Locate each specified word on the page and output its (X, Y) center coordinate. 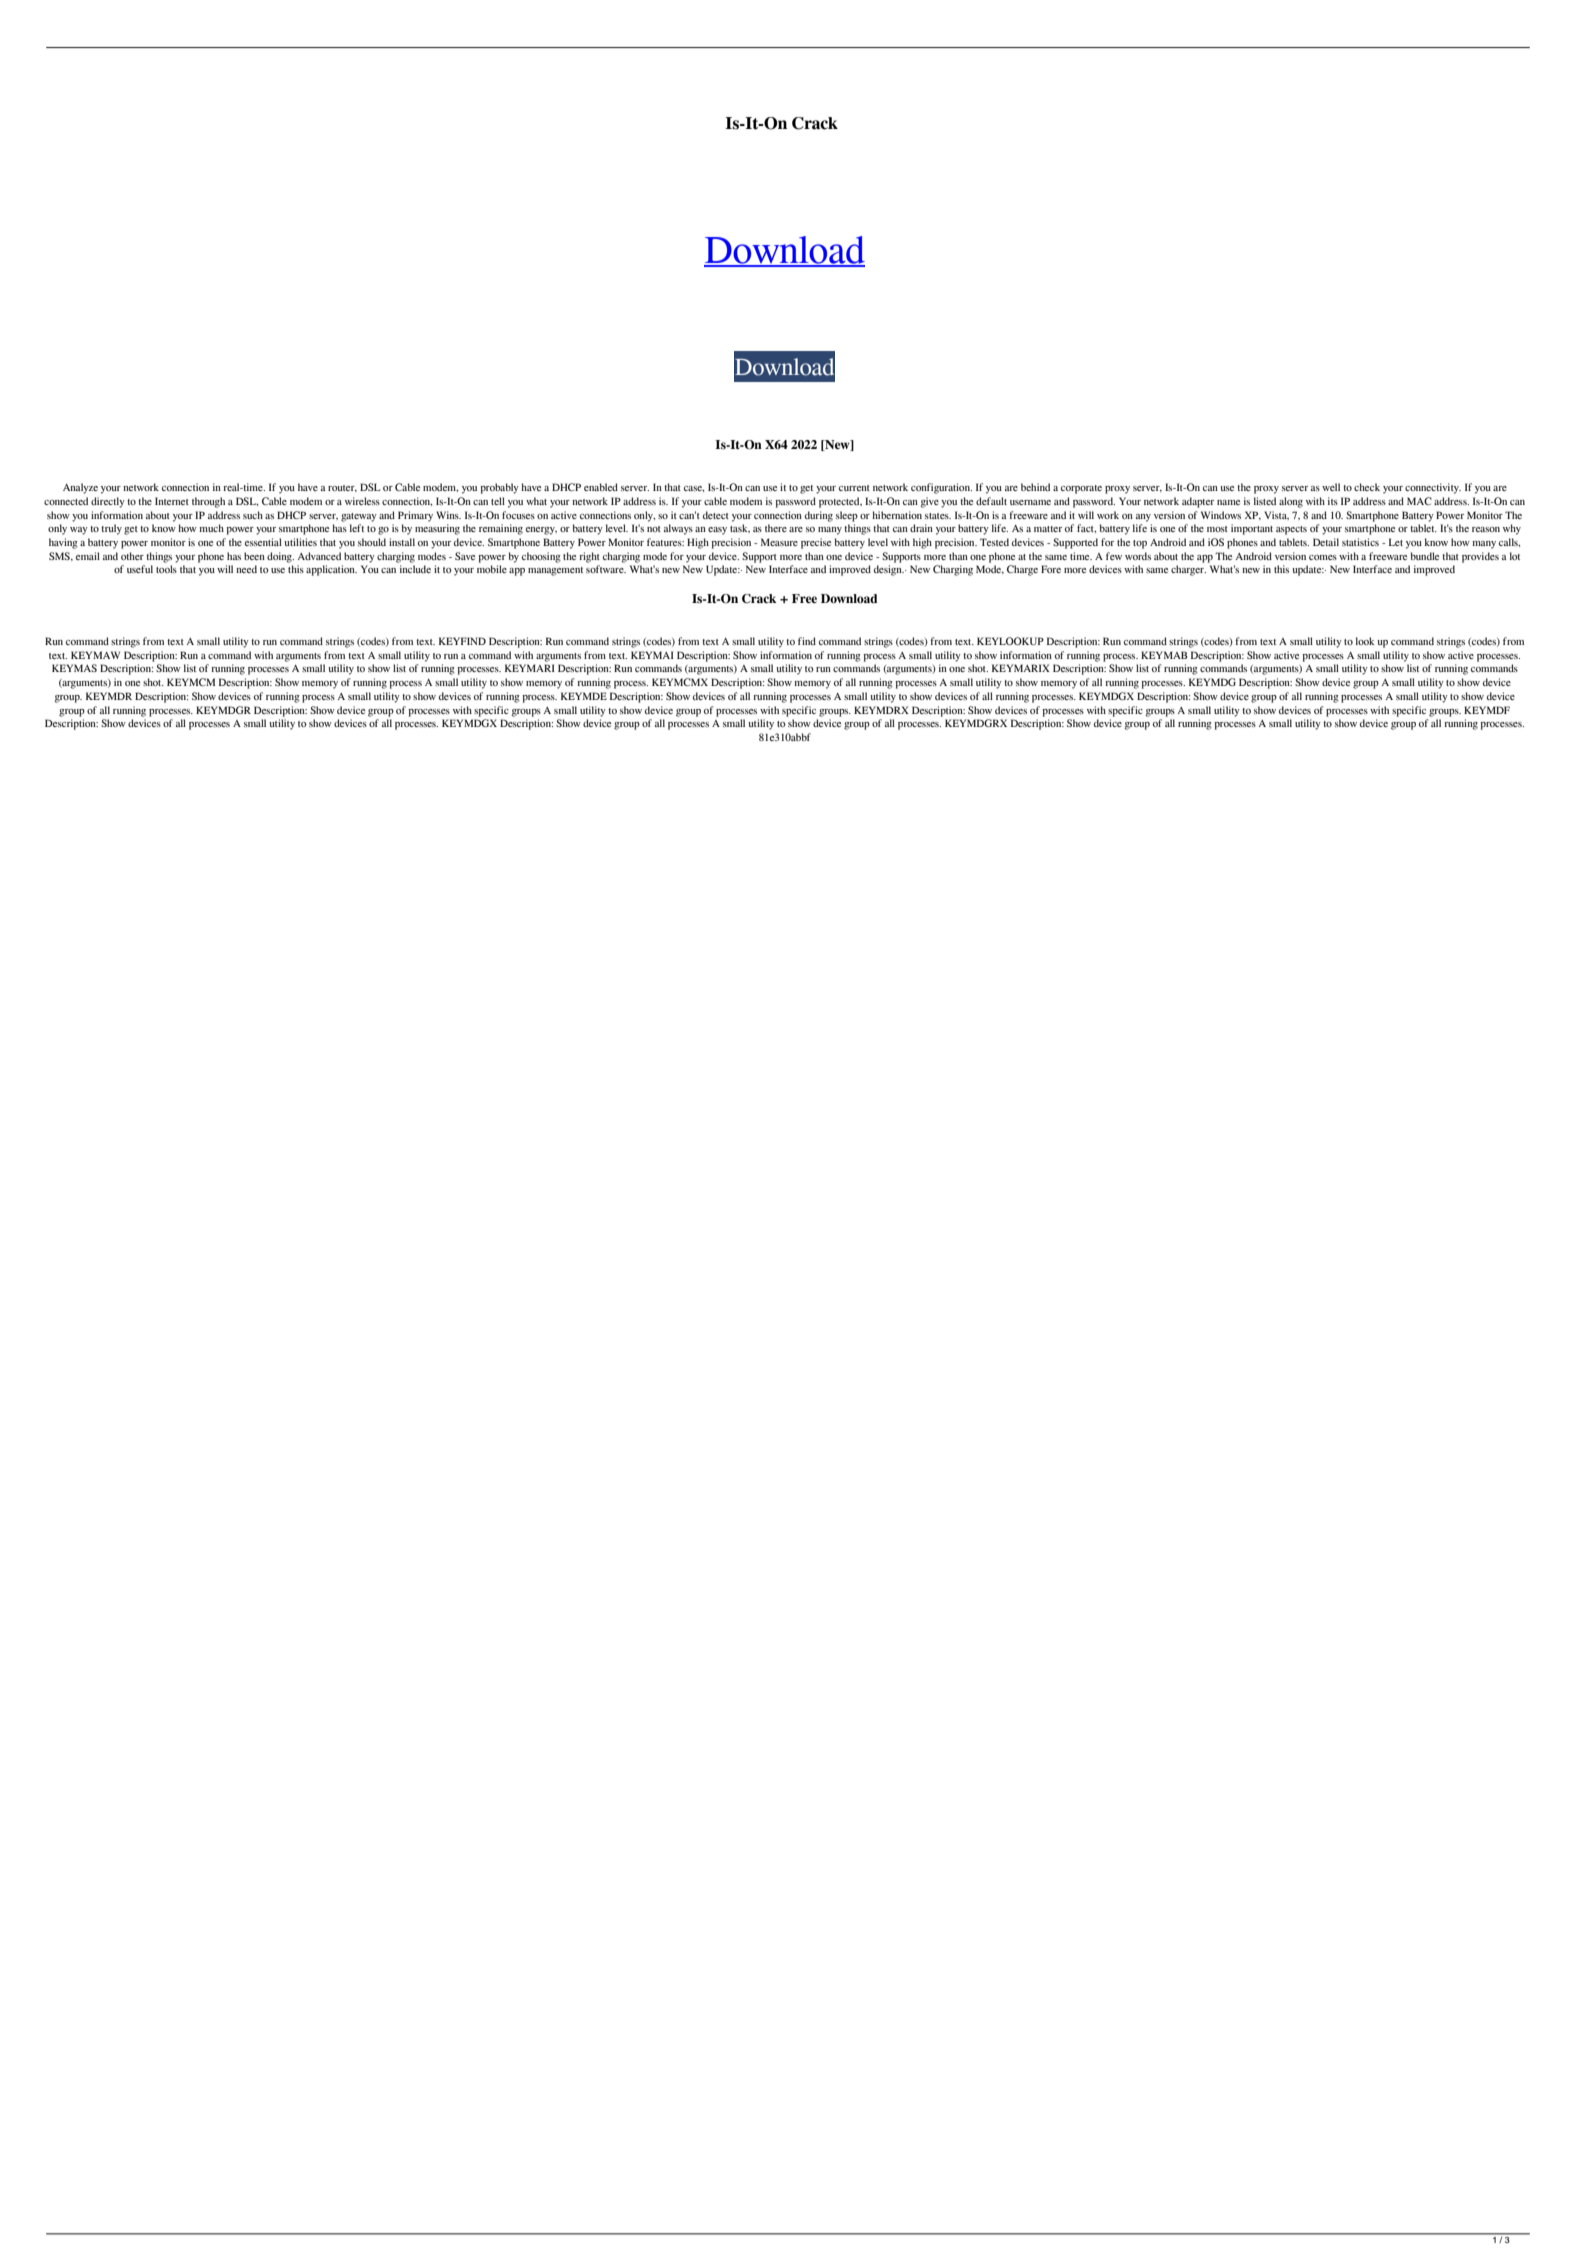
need (246, 569)
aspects (1291, 530)
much (211, 528)
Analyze (80, 488)
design (889, 570)
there (776, 528)
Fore (1051, 569)
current (854, 488)
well (1331, 487)
